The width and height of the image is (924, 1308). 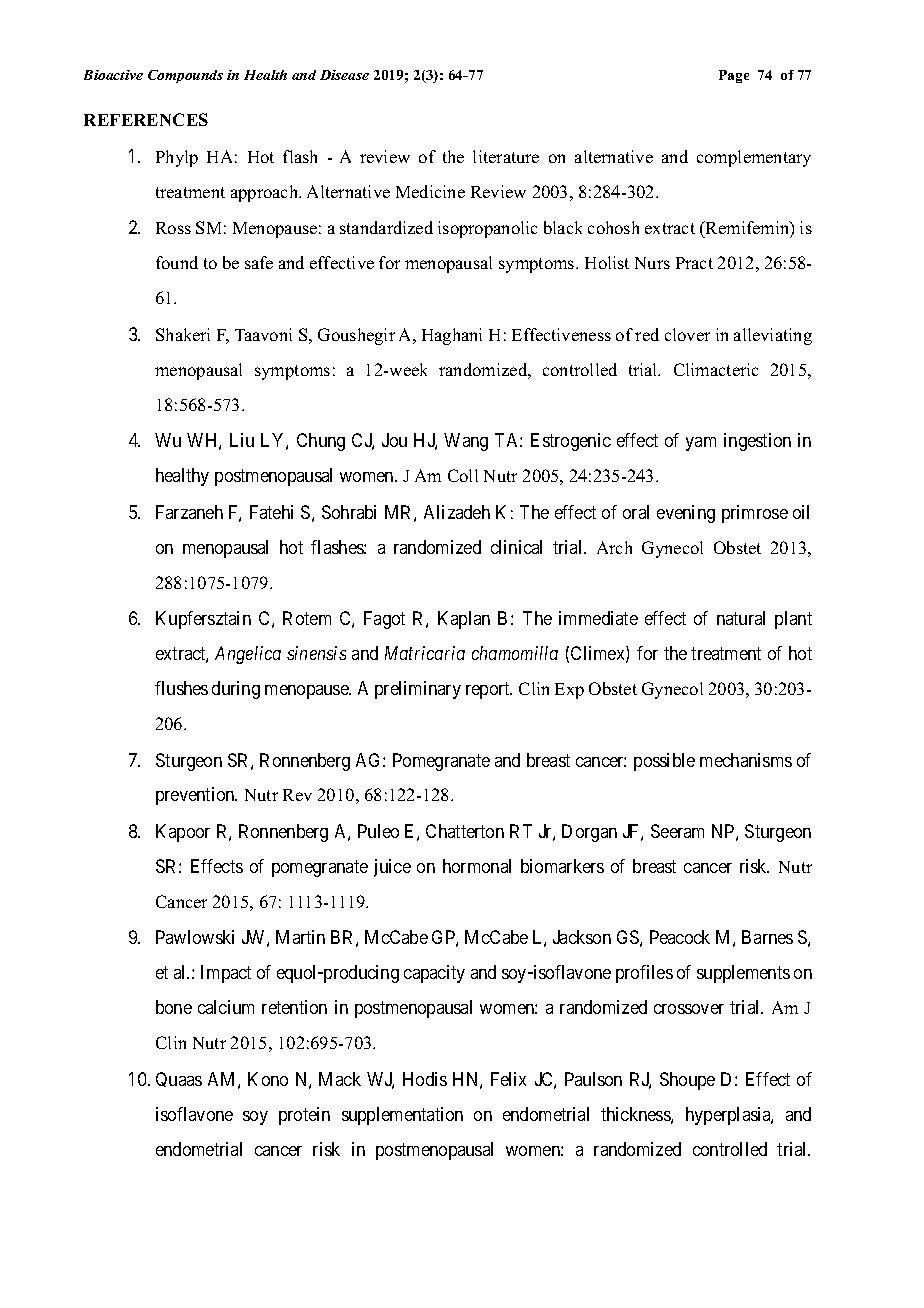 What do you see at coordinates (185, 76) in the image?
I see `Compounds` at bounding box center [185, 76].
